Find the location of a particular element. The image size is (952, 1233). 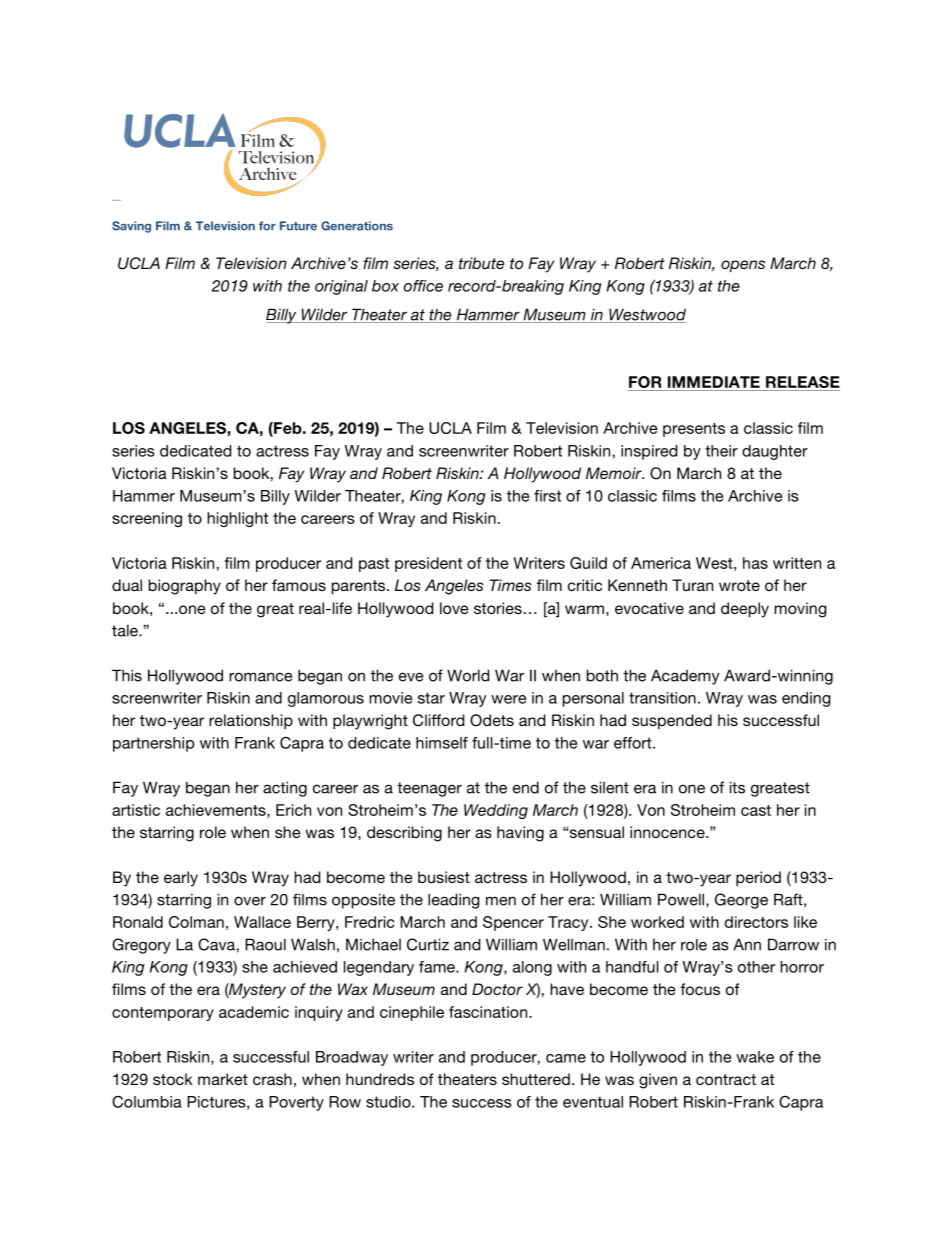

World is located at coordinates (468, 675).
